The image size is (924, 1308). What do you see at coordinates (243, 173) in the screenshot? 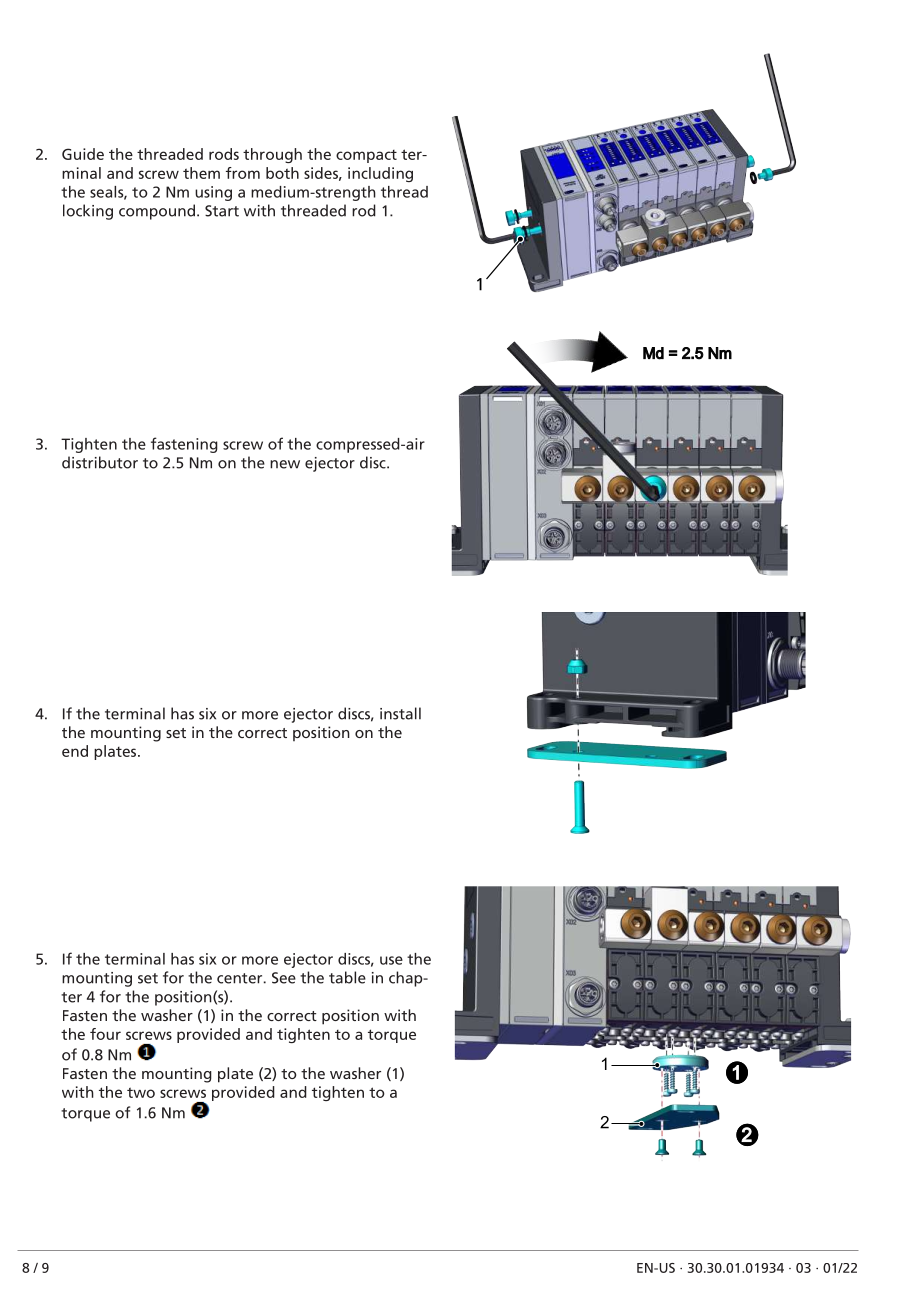
I see `from` at bounding box center [243, 173].
